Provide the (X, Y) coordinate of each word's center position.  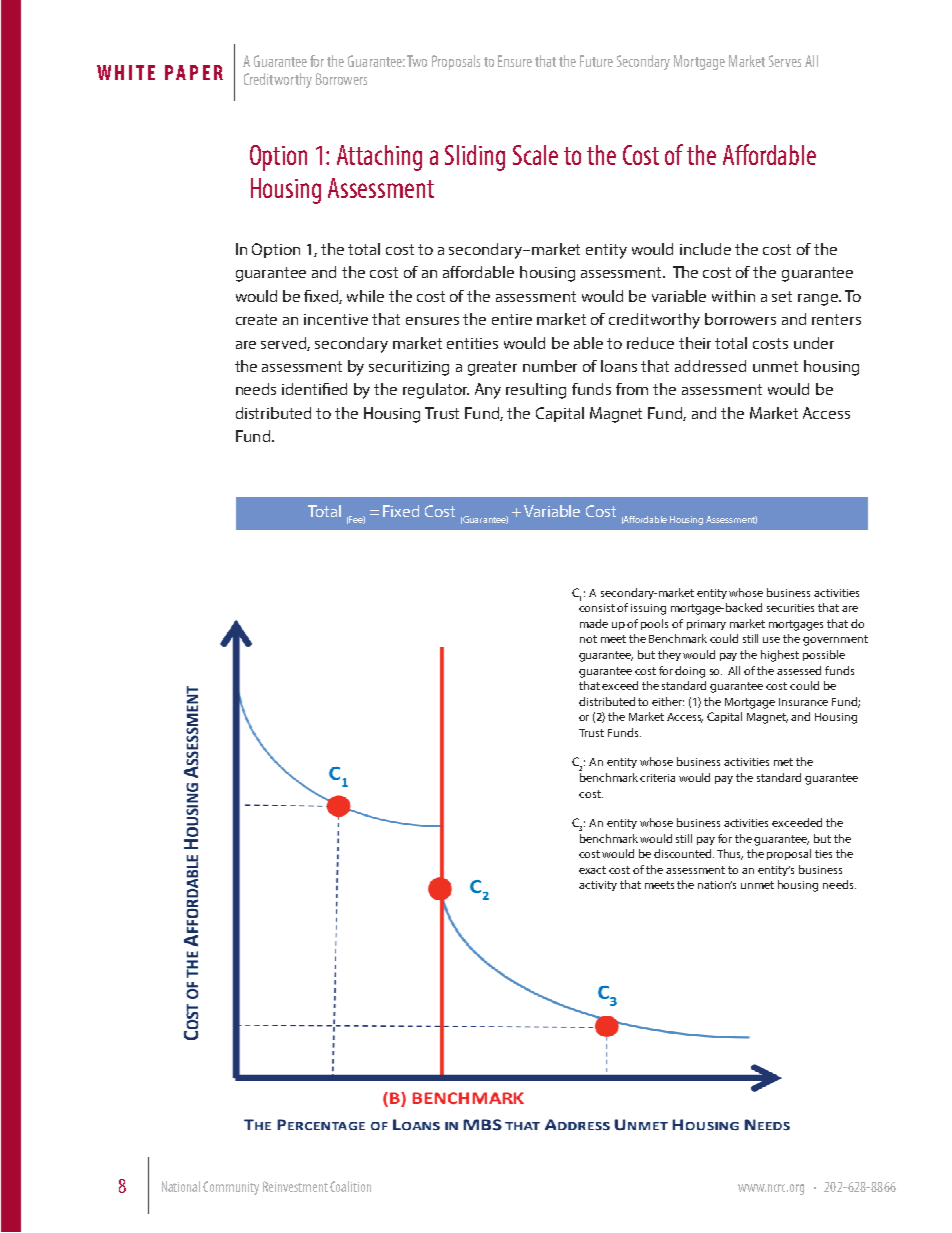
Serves (785, 61)
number (550, 366)
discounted (684, 853)
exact (592, 870)
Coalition (350, 1186)
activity (598, 886)
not (588, 639)
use (771, 640)
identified (314, 389)
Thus (730, 854)
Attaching (379, 158)
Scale (535, 155)
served (285, 344)
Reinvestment (295, 1186)
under (814, 343)
